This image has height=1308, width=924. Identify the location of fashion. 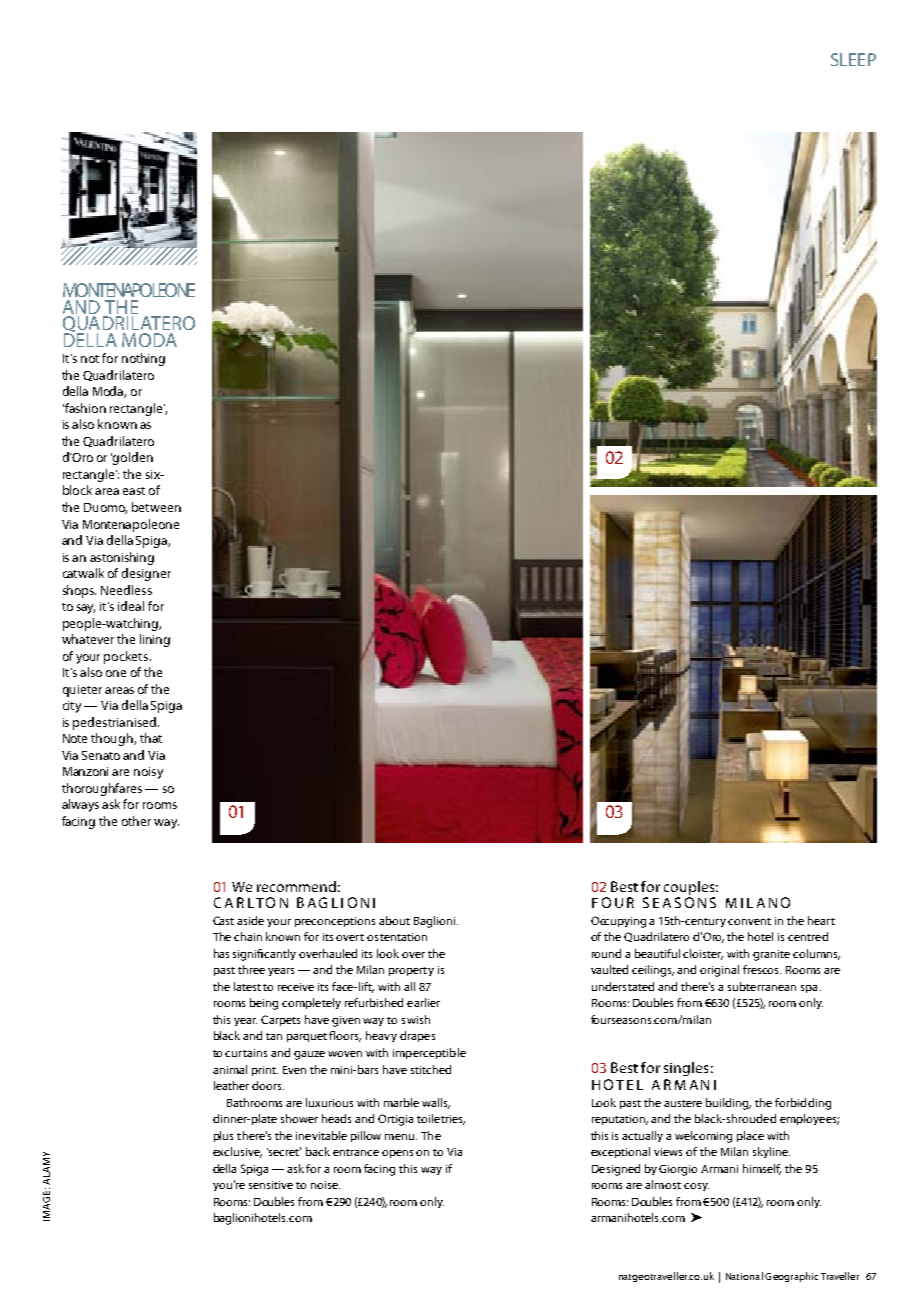
(84, 408).
